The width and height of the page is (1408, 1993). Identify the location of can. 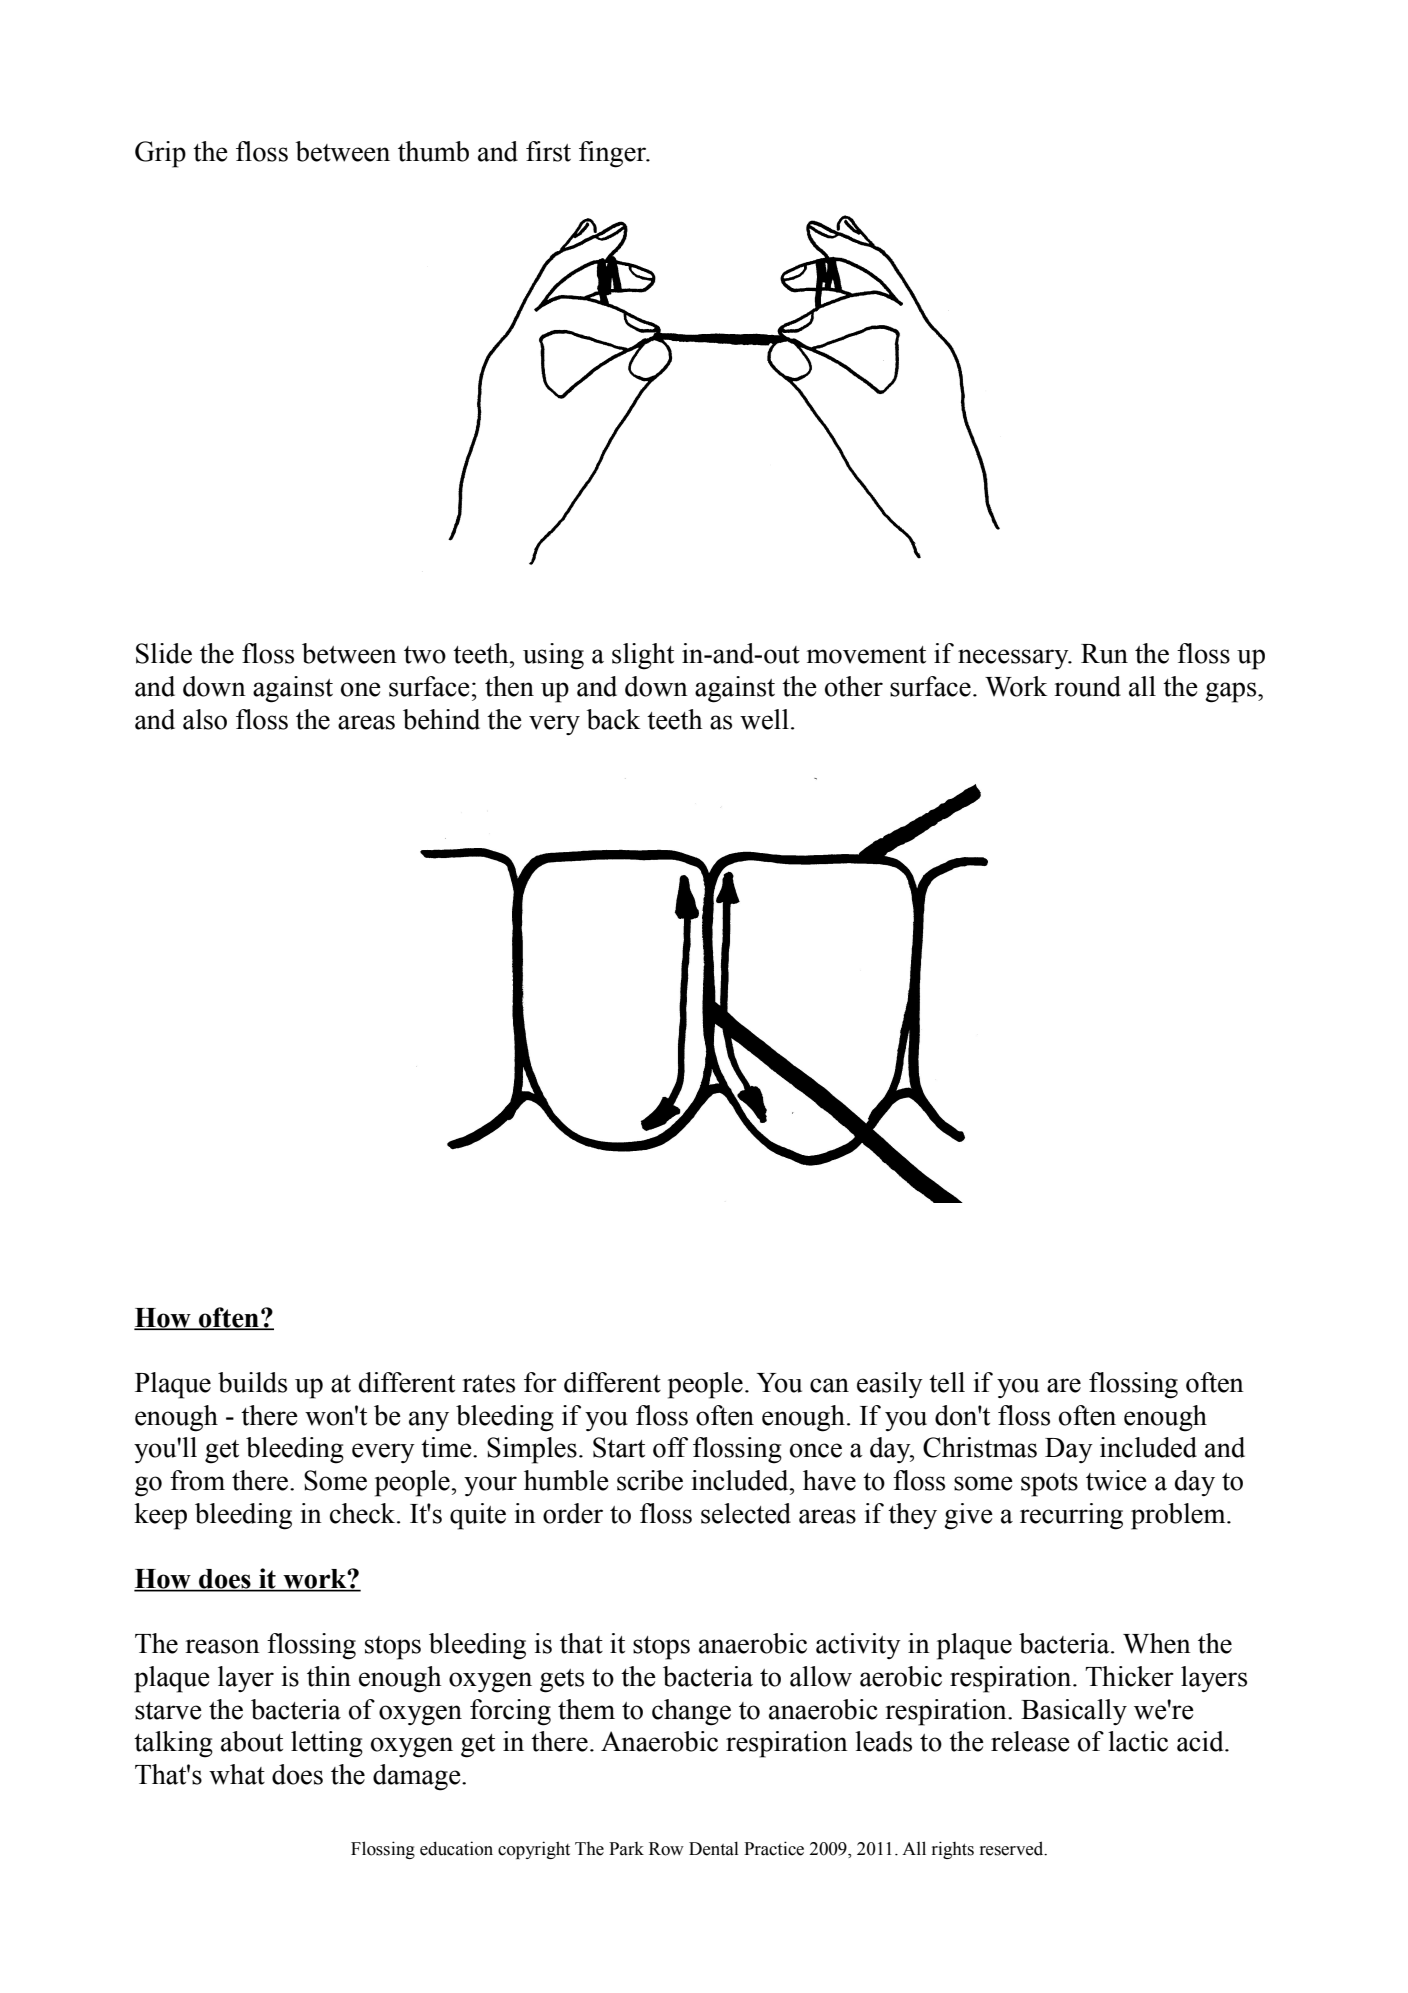
(829, 1385).
